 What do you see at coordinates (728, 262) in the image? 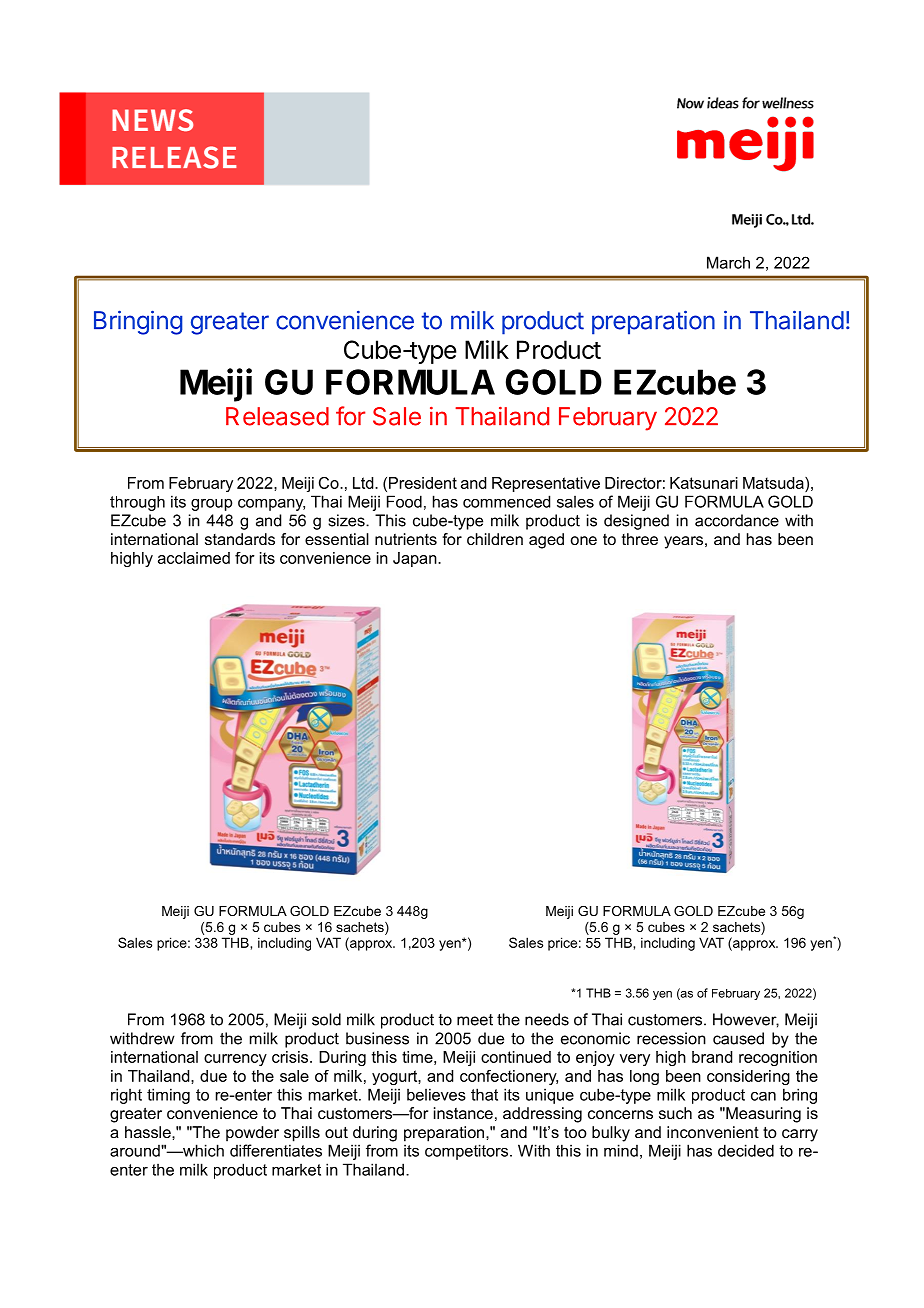
I see `March` at bounding box center [728, 262].
